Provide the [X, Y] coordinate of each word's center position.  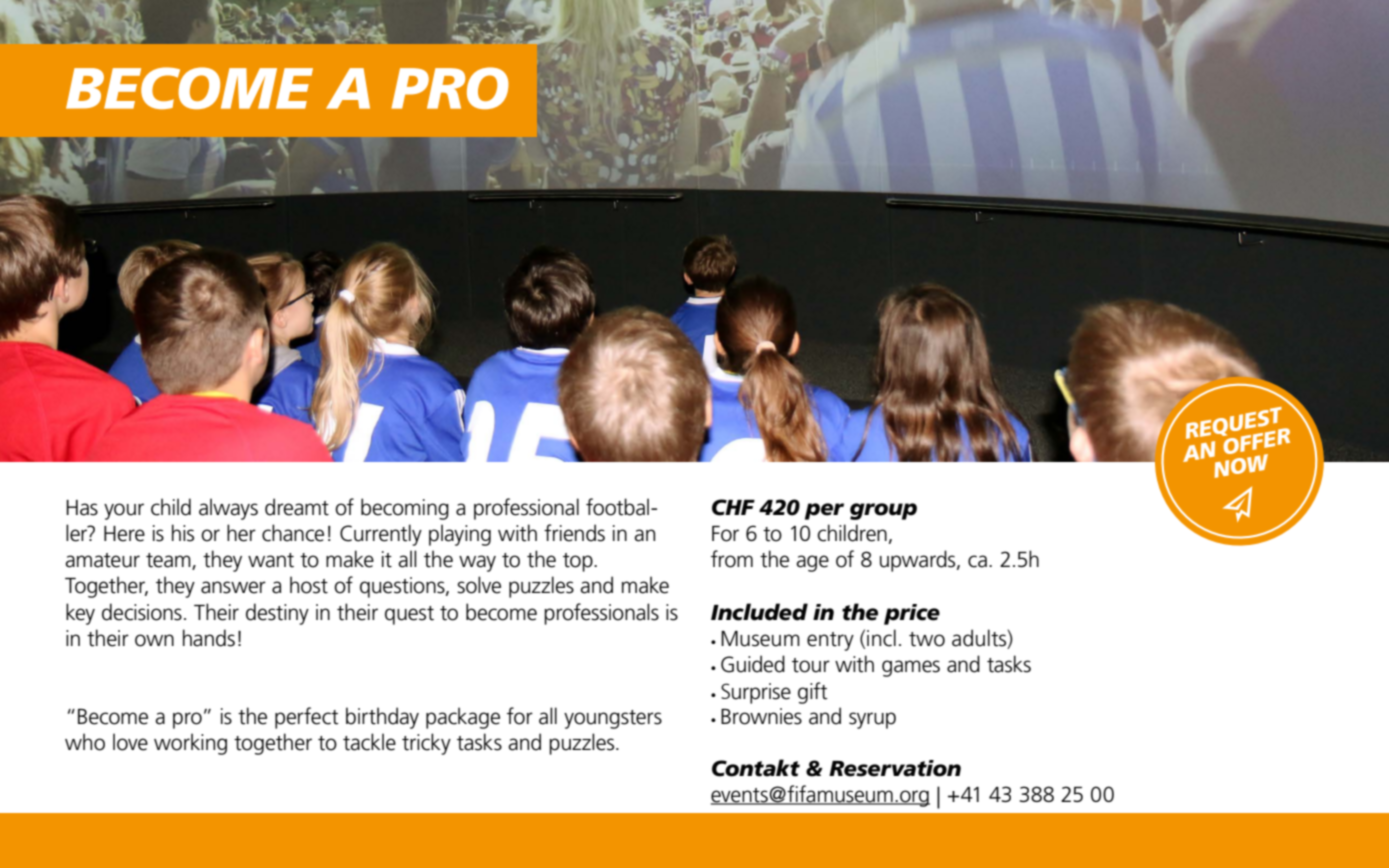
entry [830, 641]
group [883, 511]
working [190, 744]
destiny [277, 614]
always [228, 509]
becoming [405, 509]
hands [209, 638]
